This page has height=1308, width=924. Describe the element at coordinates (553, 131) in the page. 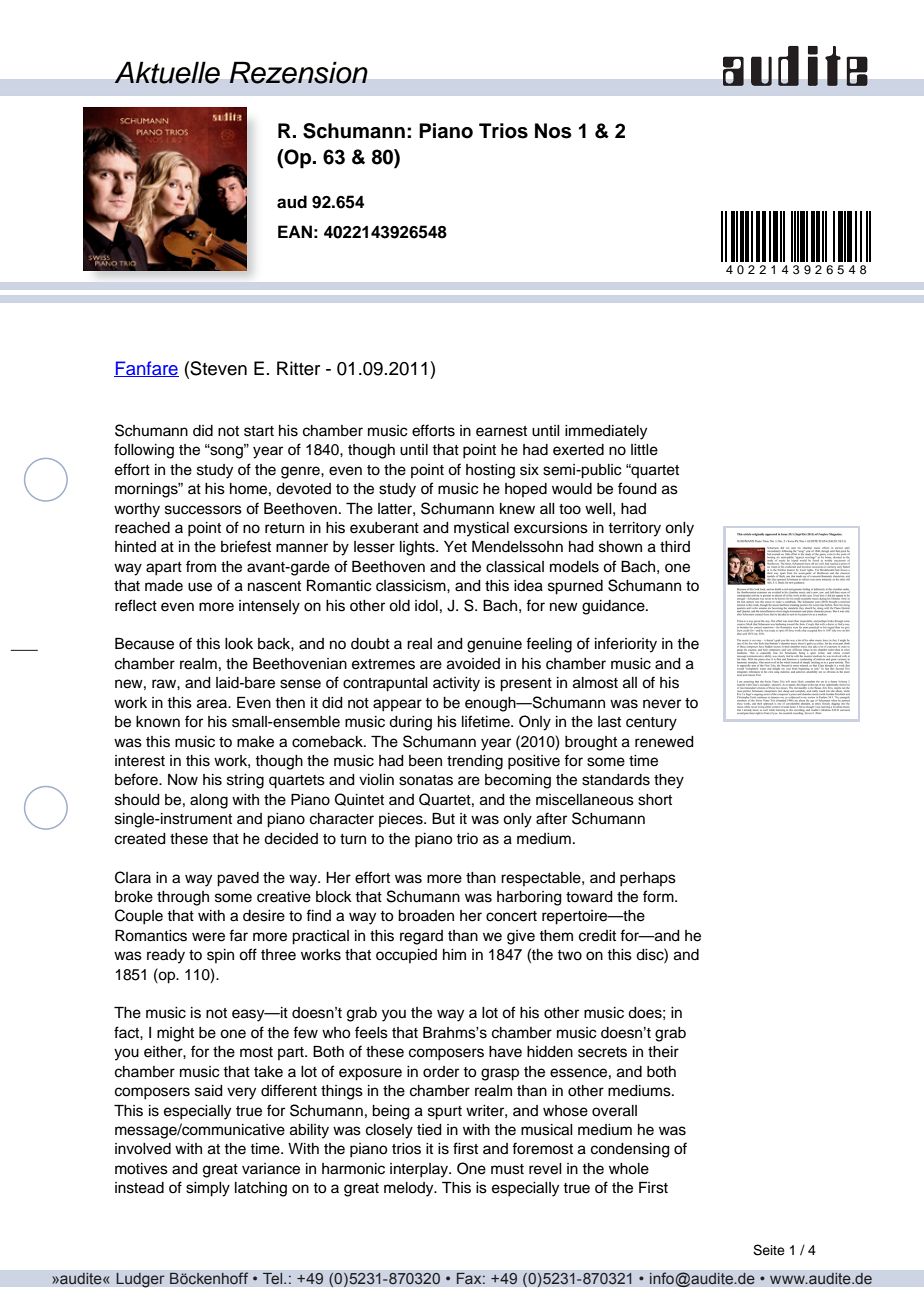

I see `Nos` at that location.
